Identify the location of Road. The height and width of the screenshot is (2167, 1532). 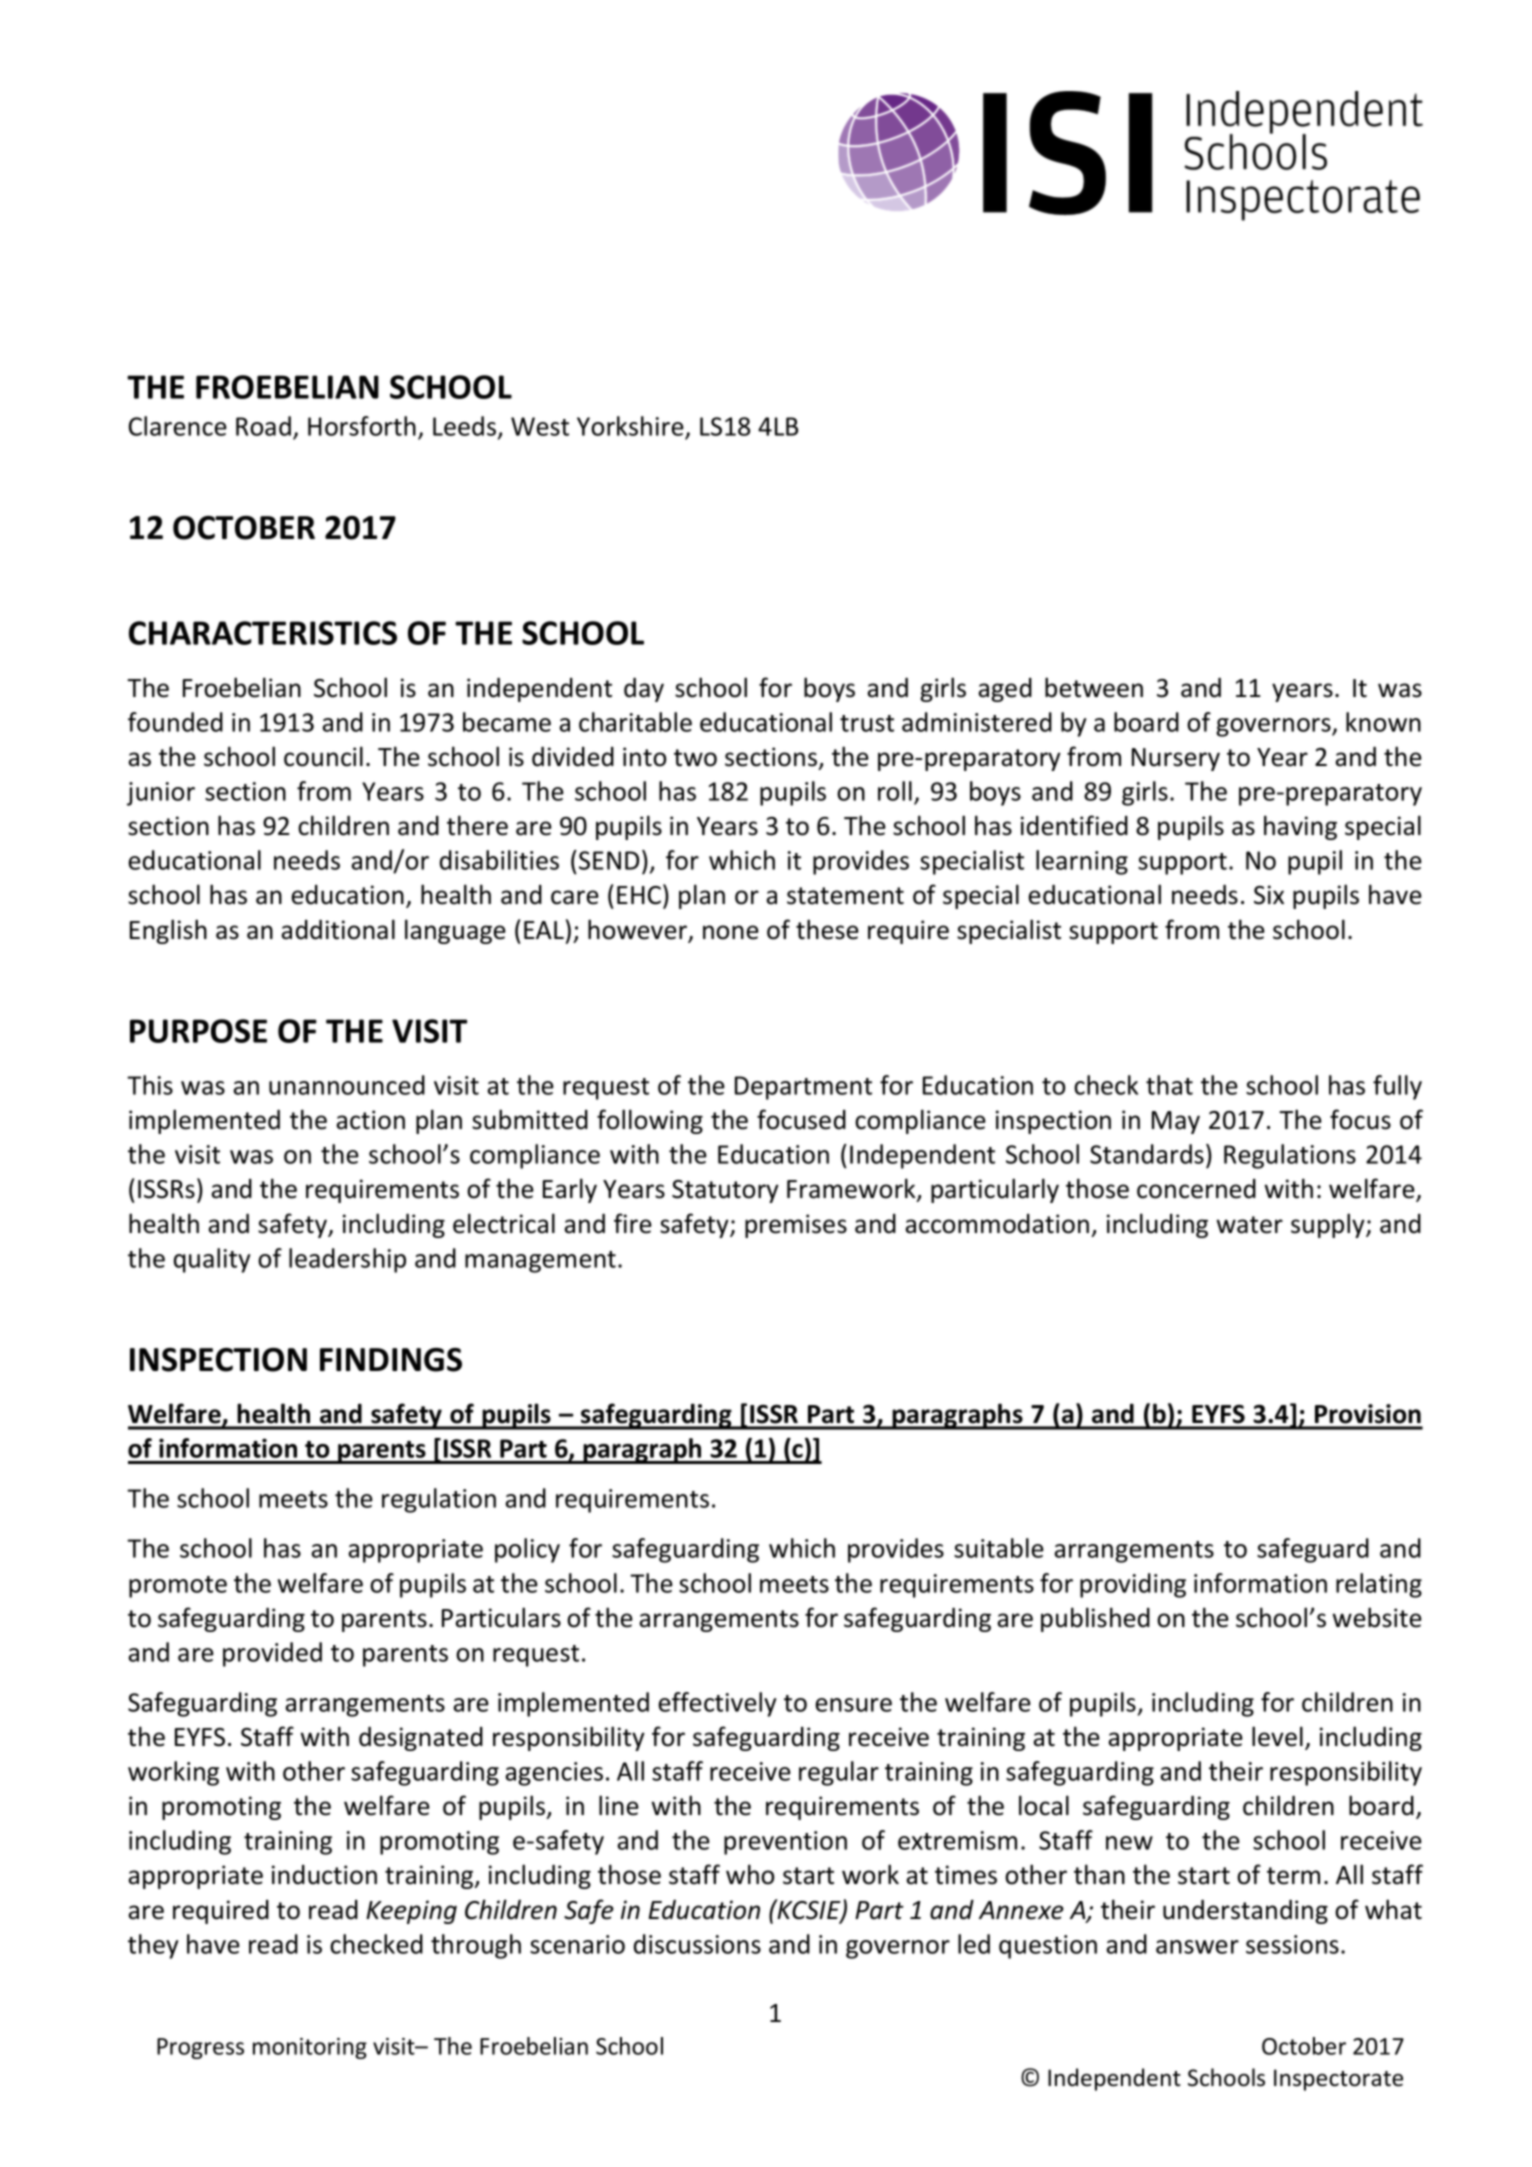
(263, 426).
